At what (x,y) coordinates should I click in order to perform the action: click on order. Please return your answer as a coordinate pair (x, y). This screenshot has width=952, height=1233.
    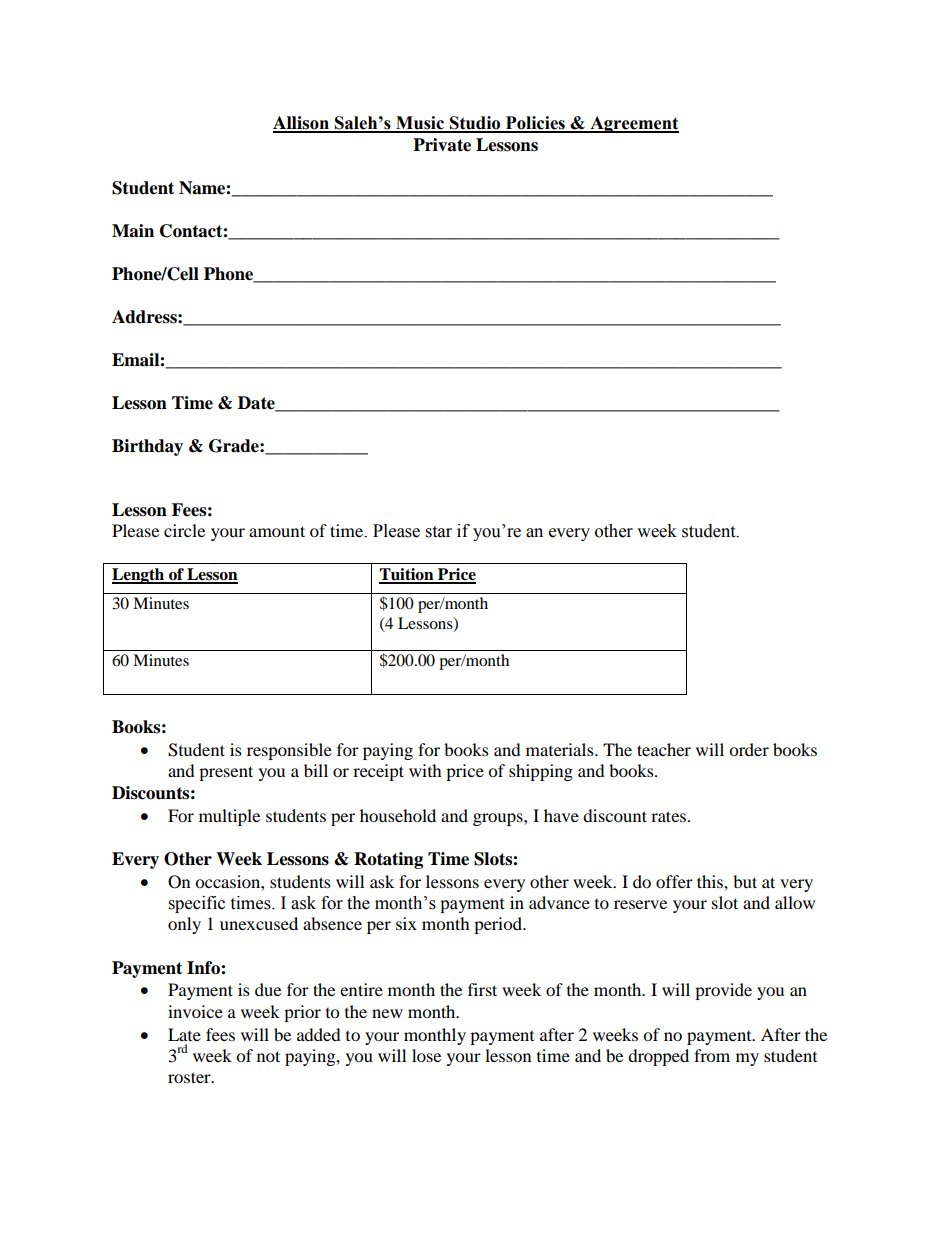
    Looking at the image, I should click on (749, 749).
